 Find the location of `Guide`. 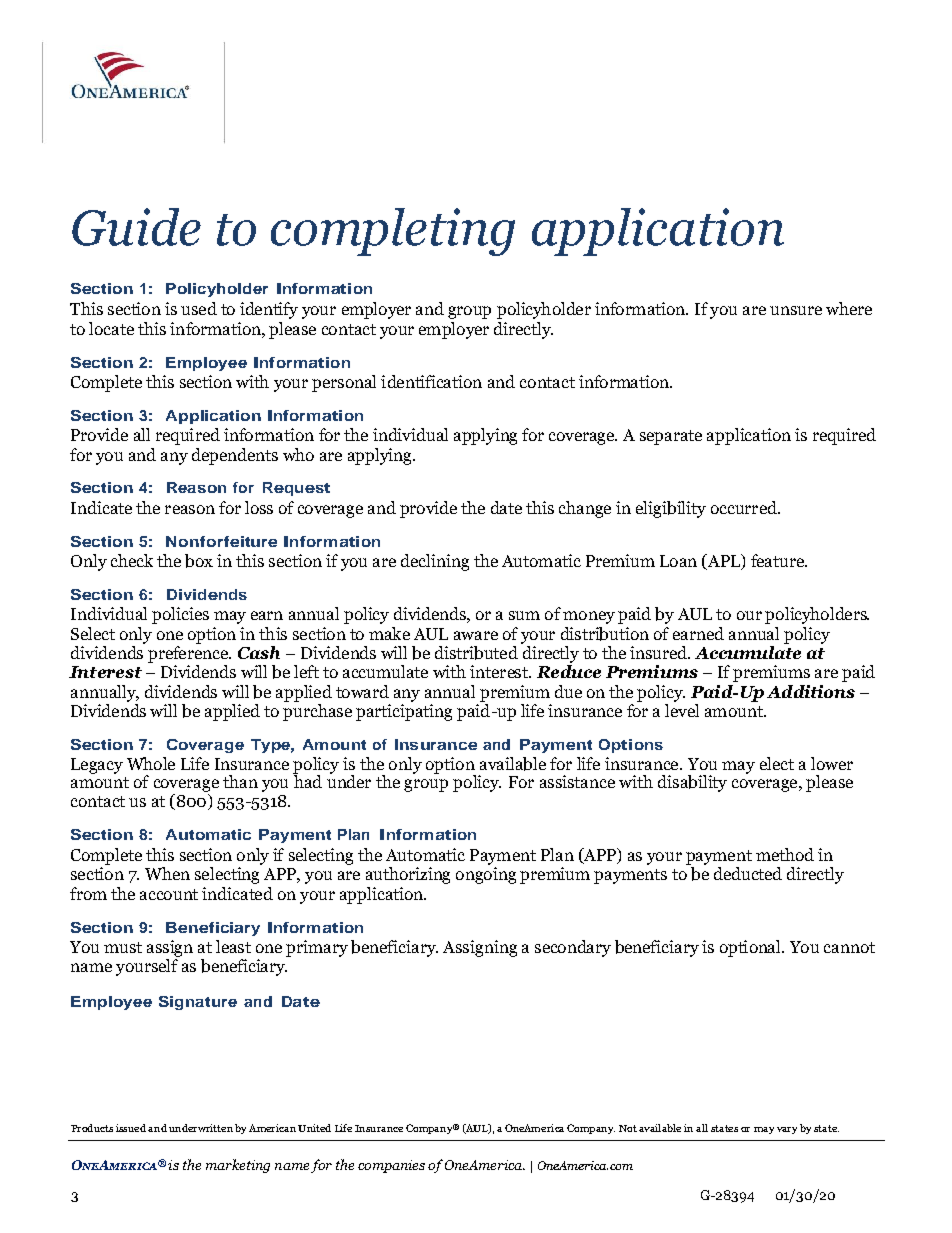

Guide is located at coordinates (136, 227).
